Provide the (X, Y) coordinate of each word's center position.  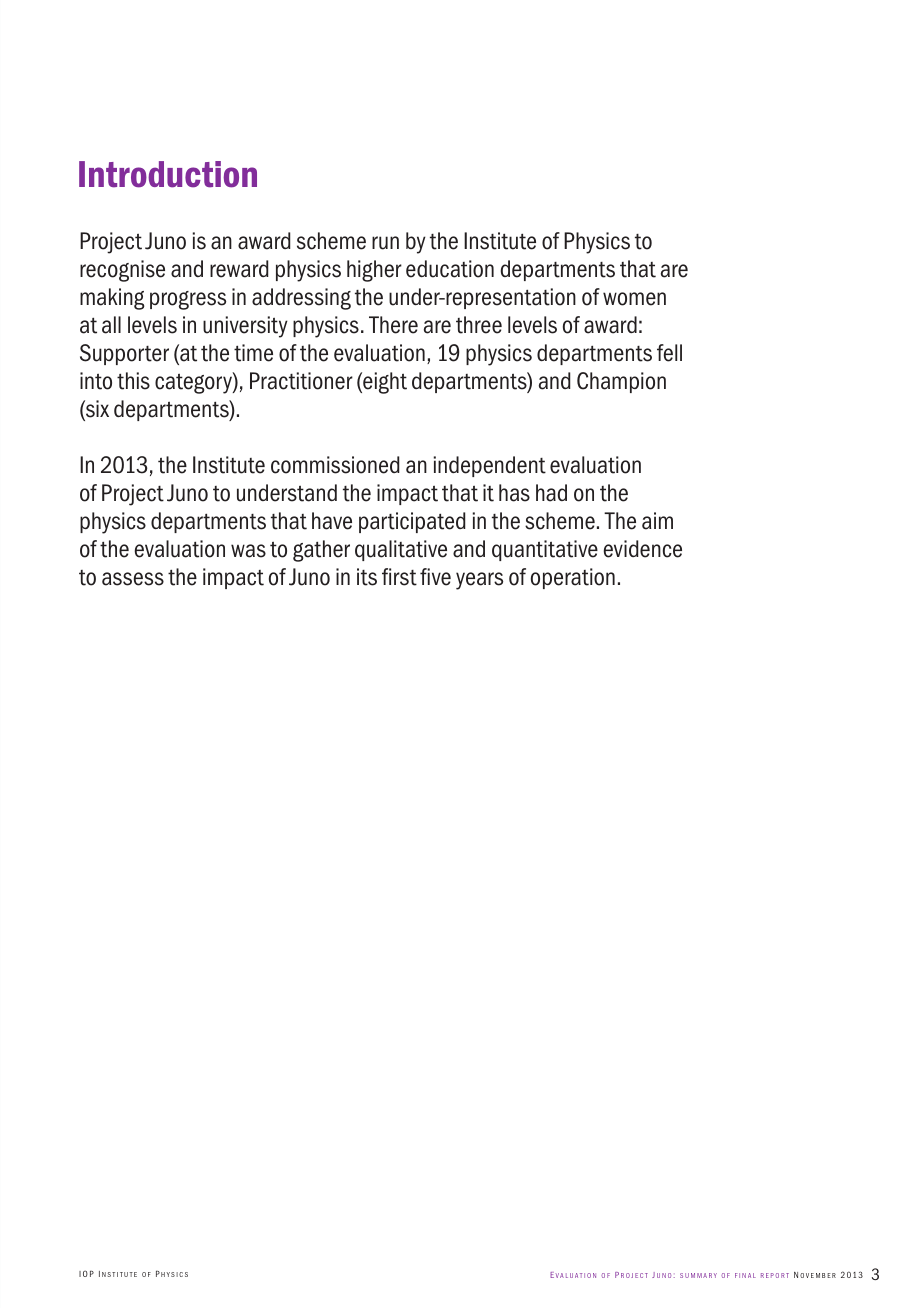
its (367, 577)
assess (133, 579)
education (450, 269)
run (385, 243)
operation (573, 578)
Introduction (168, 174)
